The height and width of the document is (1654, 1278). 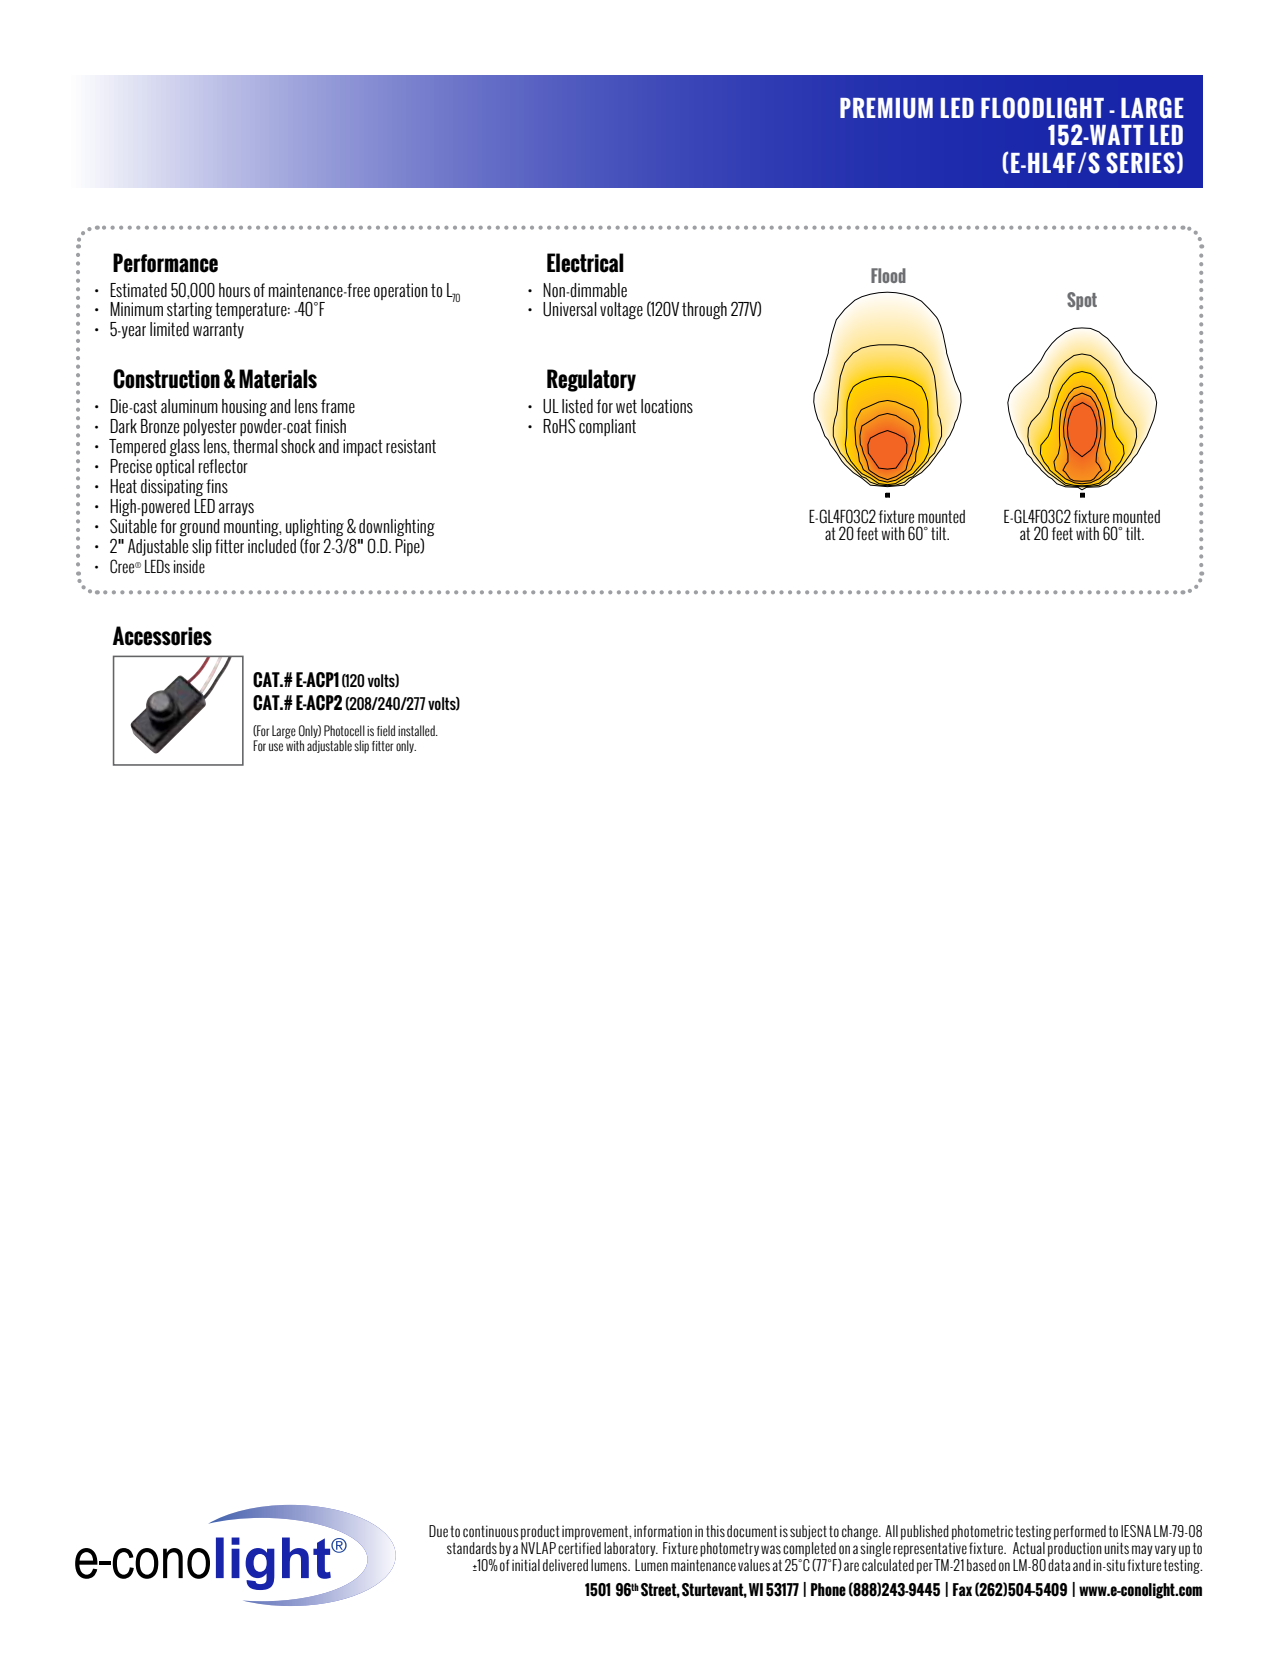 I want to click on thermal, so click(x=255, y=446).
